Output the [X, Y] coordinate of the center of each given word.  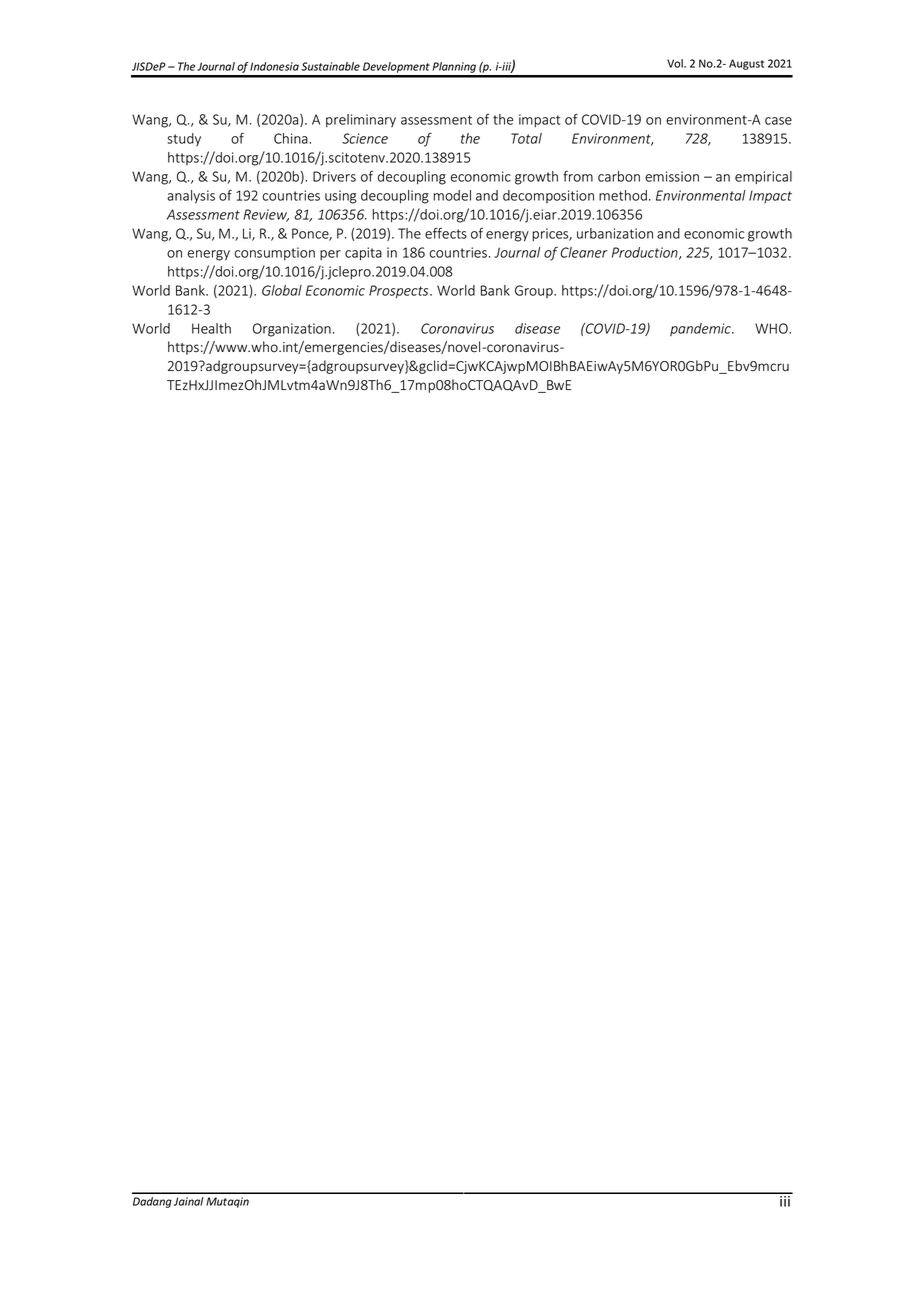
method [623, 195]
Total [526, 138]
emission [672, 176]
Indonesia [274, 66]
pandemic [701, 330]
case [778, 121]
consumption [275, 254]
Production [646, 253]
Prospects [400, 292]
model [452, 195]
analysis [191, 197]
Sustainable [330, 66]
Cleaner [584, 252]
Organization [292, 330]
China [292, 138]
